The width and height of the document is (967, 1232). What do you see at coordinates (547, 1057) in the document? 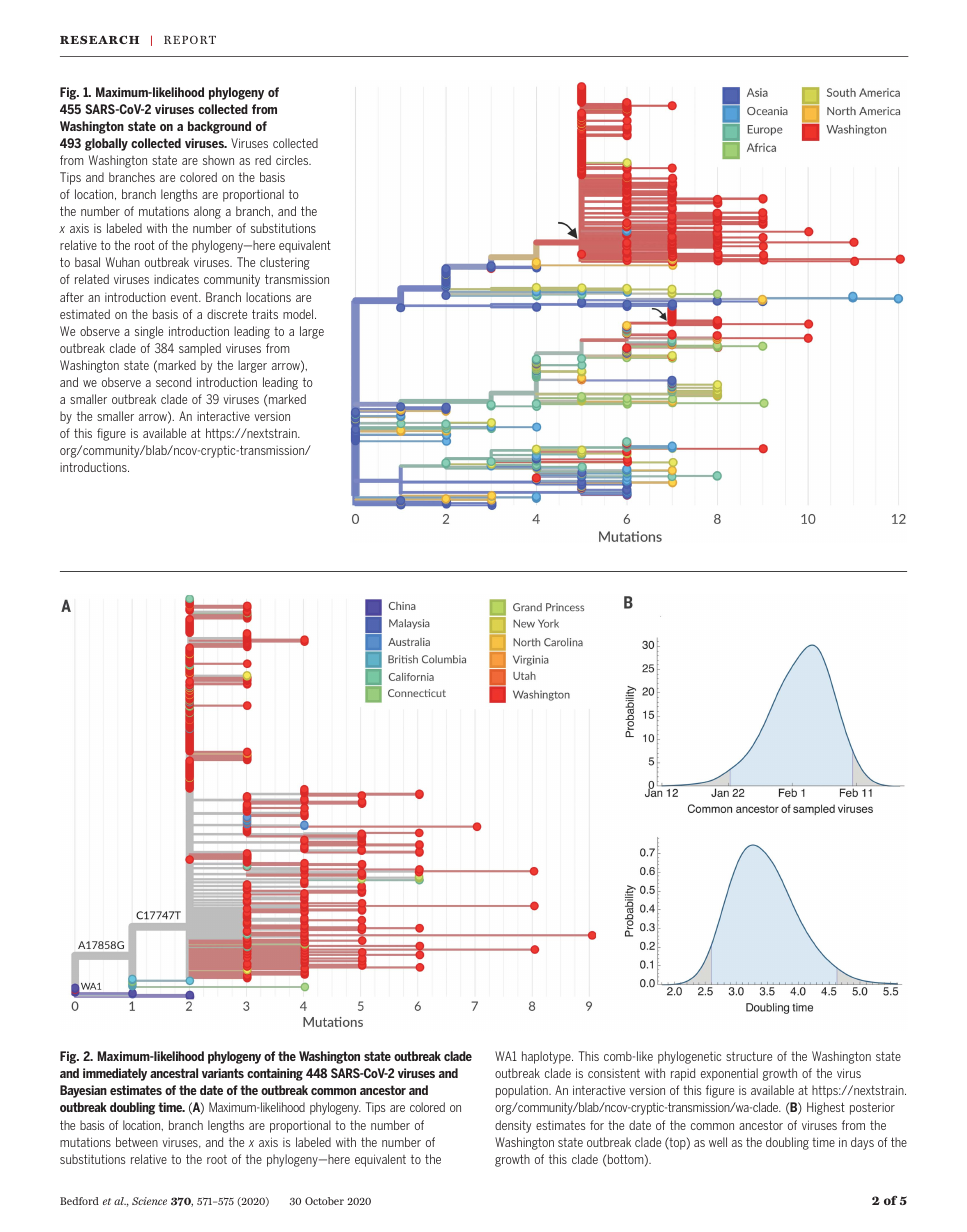
I see `haplotype` at bounding box center [547, 1057].
